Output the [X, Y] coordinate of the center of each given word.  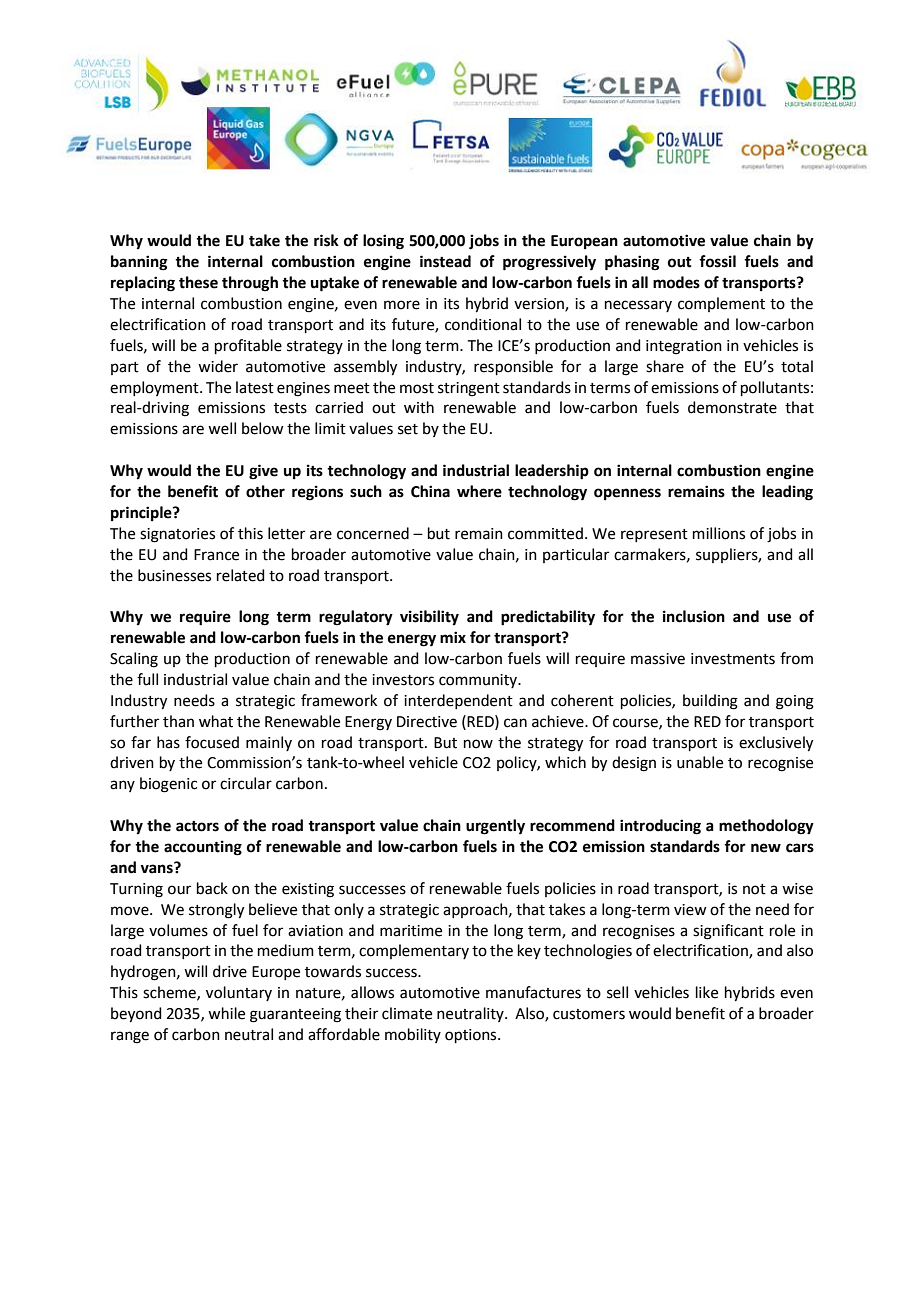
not [754, 889]
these [198, 282]
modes [676, 282]
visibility [429, 618]
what [216, 721]
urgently [495, 827]
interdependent [458, 701]
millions [719, 533]
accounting [203, 848]
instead [445, 261]
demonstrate [732, 407]
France [216, 555]
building [710, 702]
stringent [469, 389]
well [222, 428]
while [226, 1013]
